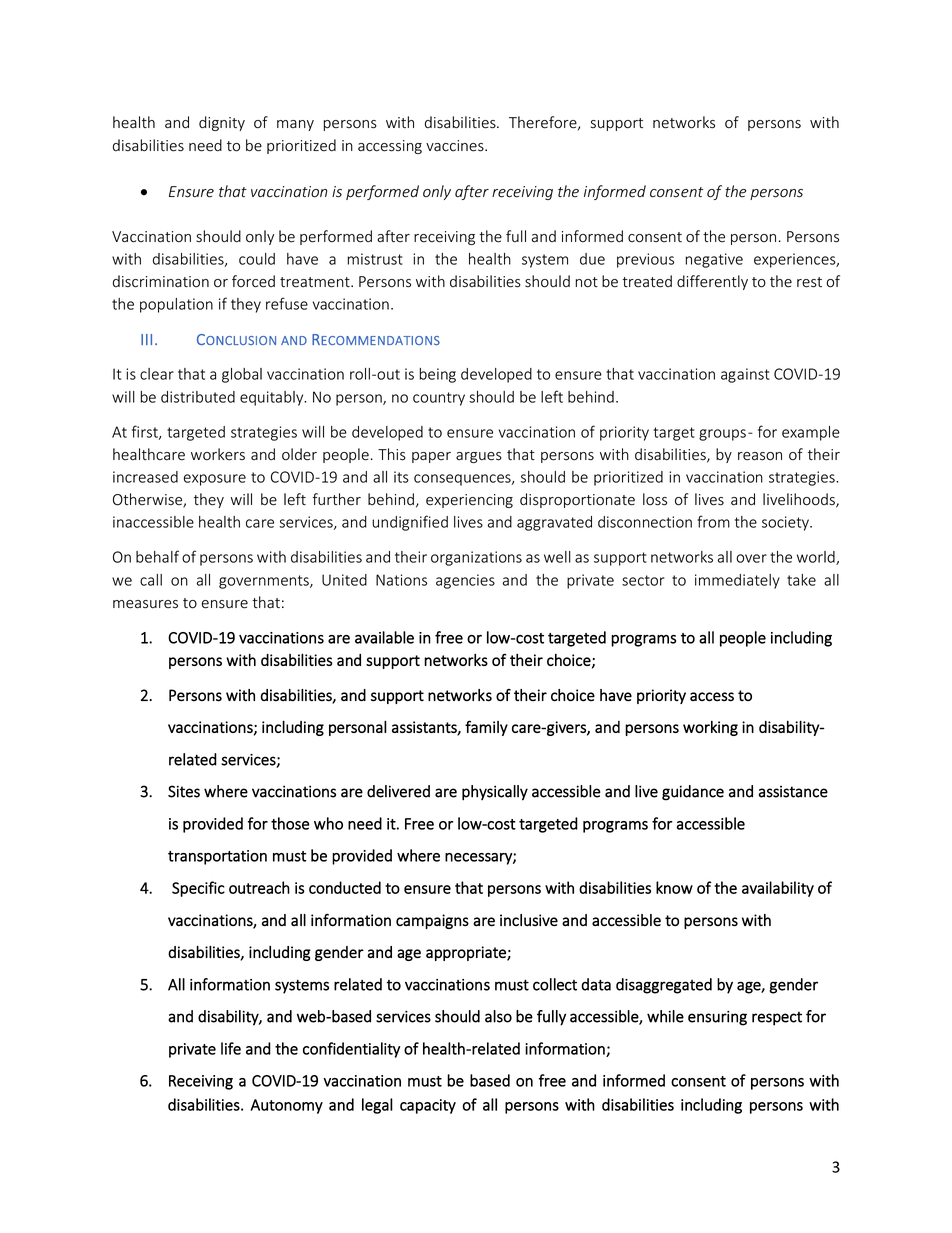 This document has width=952, height=1233. Describe the element at coordinates (745, 375) in the document. I see `against` at that location.
